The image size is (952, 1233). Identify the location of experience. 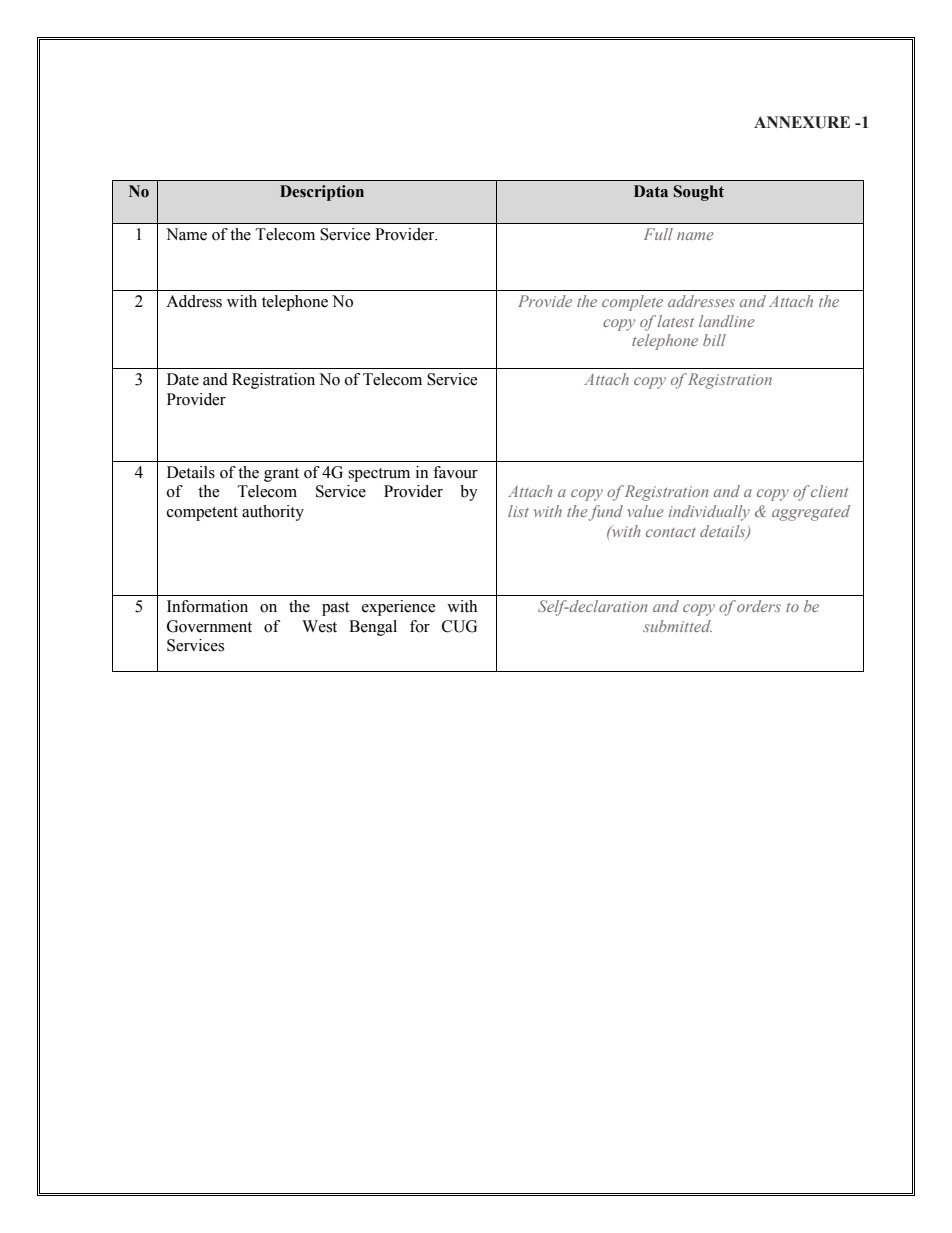
(399, 608).
